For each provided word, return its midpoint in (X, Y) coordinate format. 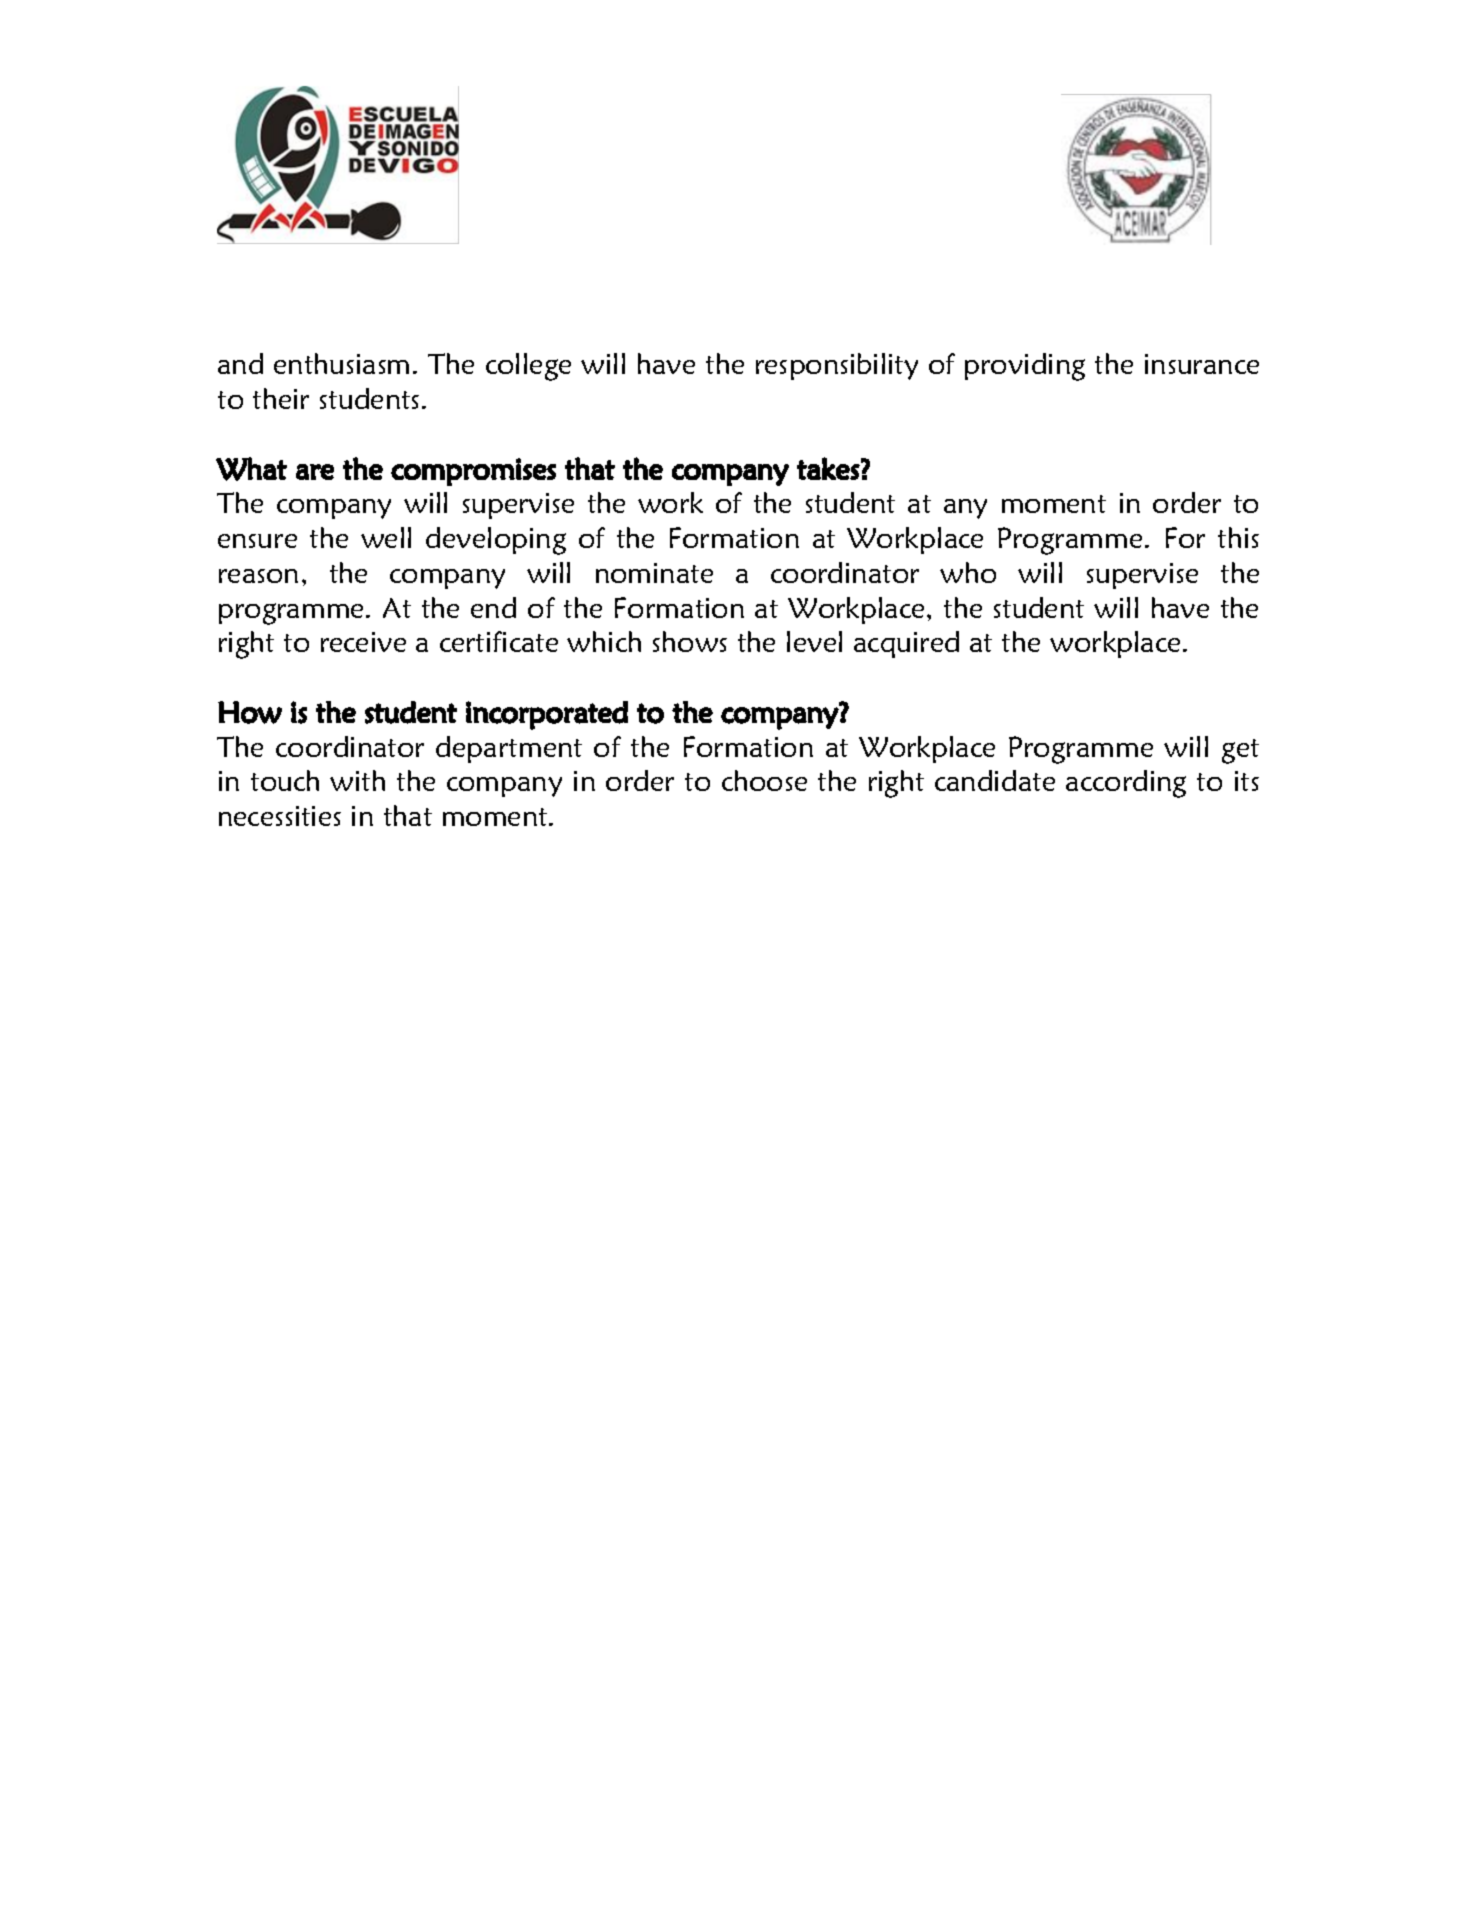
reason (258, 576)
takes (828, 468)
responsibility (837, 366)
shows (690, 641)
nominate (654, 573)
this (1238, 537)
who (968, 572)
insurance (1202, 364)
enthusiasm (341, 363)
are (315, 472)
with (357, 780)
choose (764, 780)
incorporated (547, 715)
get (1240, 751)
